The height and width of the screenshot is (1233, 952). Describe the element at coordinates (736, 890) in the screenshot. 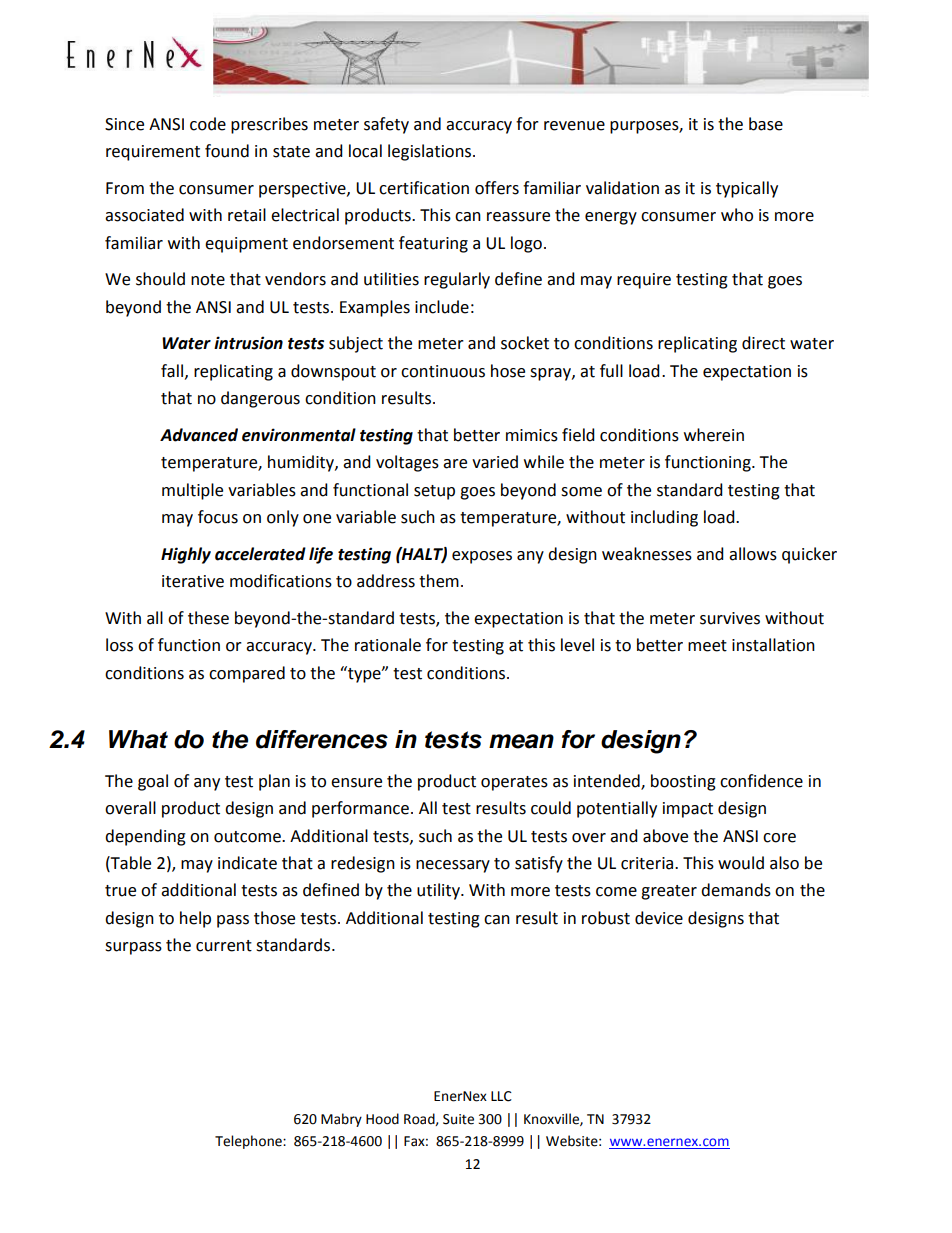

I see `demands` at that location.
